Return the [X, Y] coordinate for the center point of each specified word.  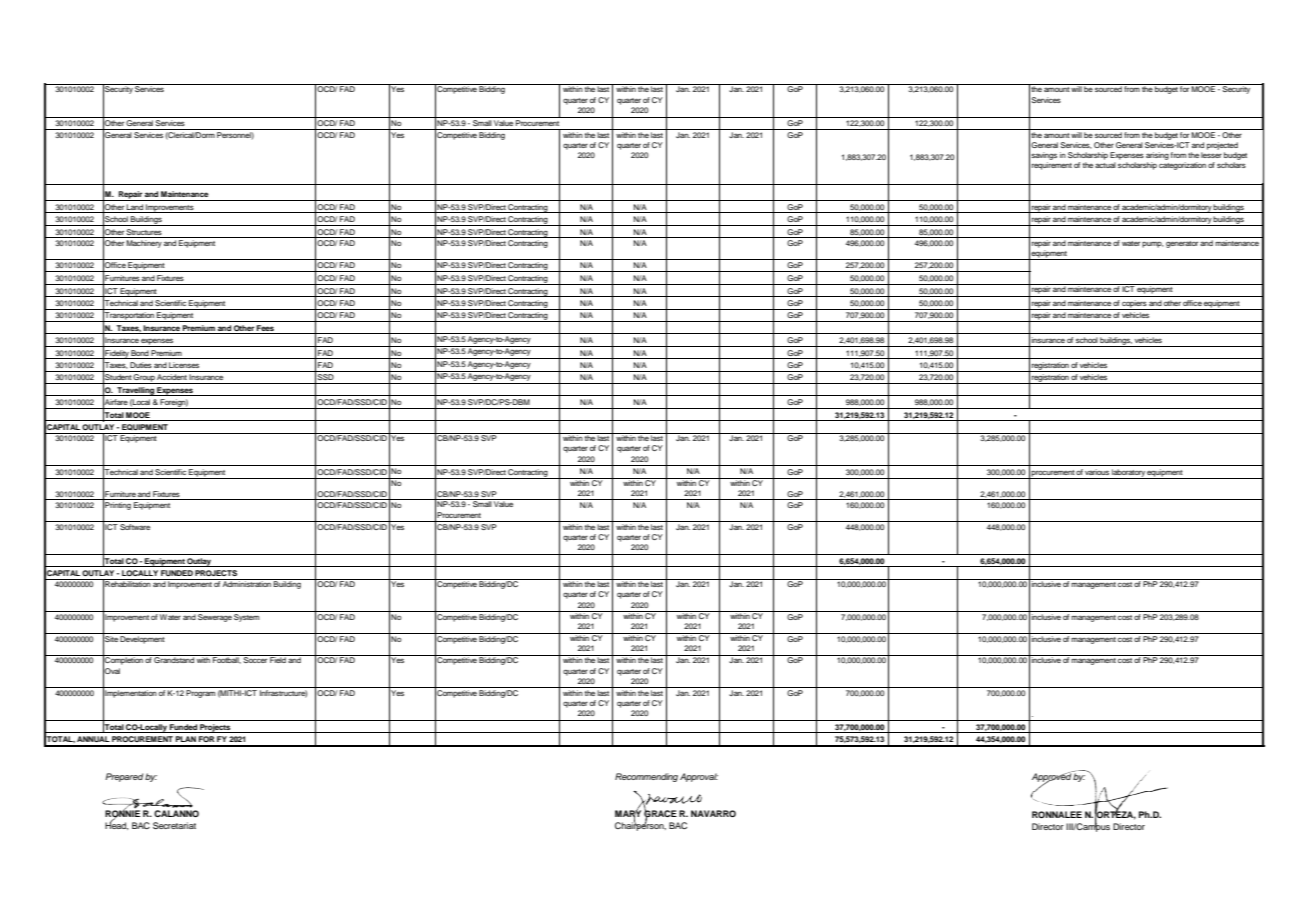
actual [1105, 165]
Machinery [144, 244]
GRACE [660, 814]
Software [135, 525]
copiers [1134, 305]
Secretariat [174, 825]
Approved [1052, 778]
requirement [1052, 166]
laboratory [1128, 474]
